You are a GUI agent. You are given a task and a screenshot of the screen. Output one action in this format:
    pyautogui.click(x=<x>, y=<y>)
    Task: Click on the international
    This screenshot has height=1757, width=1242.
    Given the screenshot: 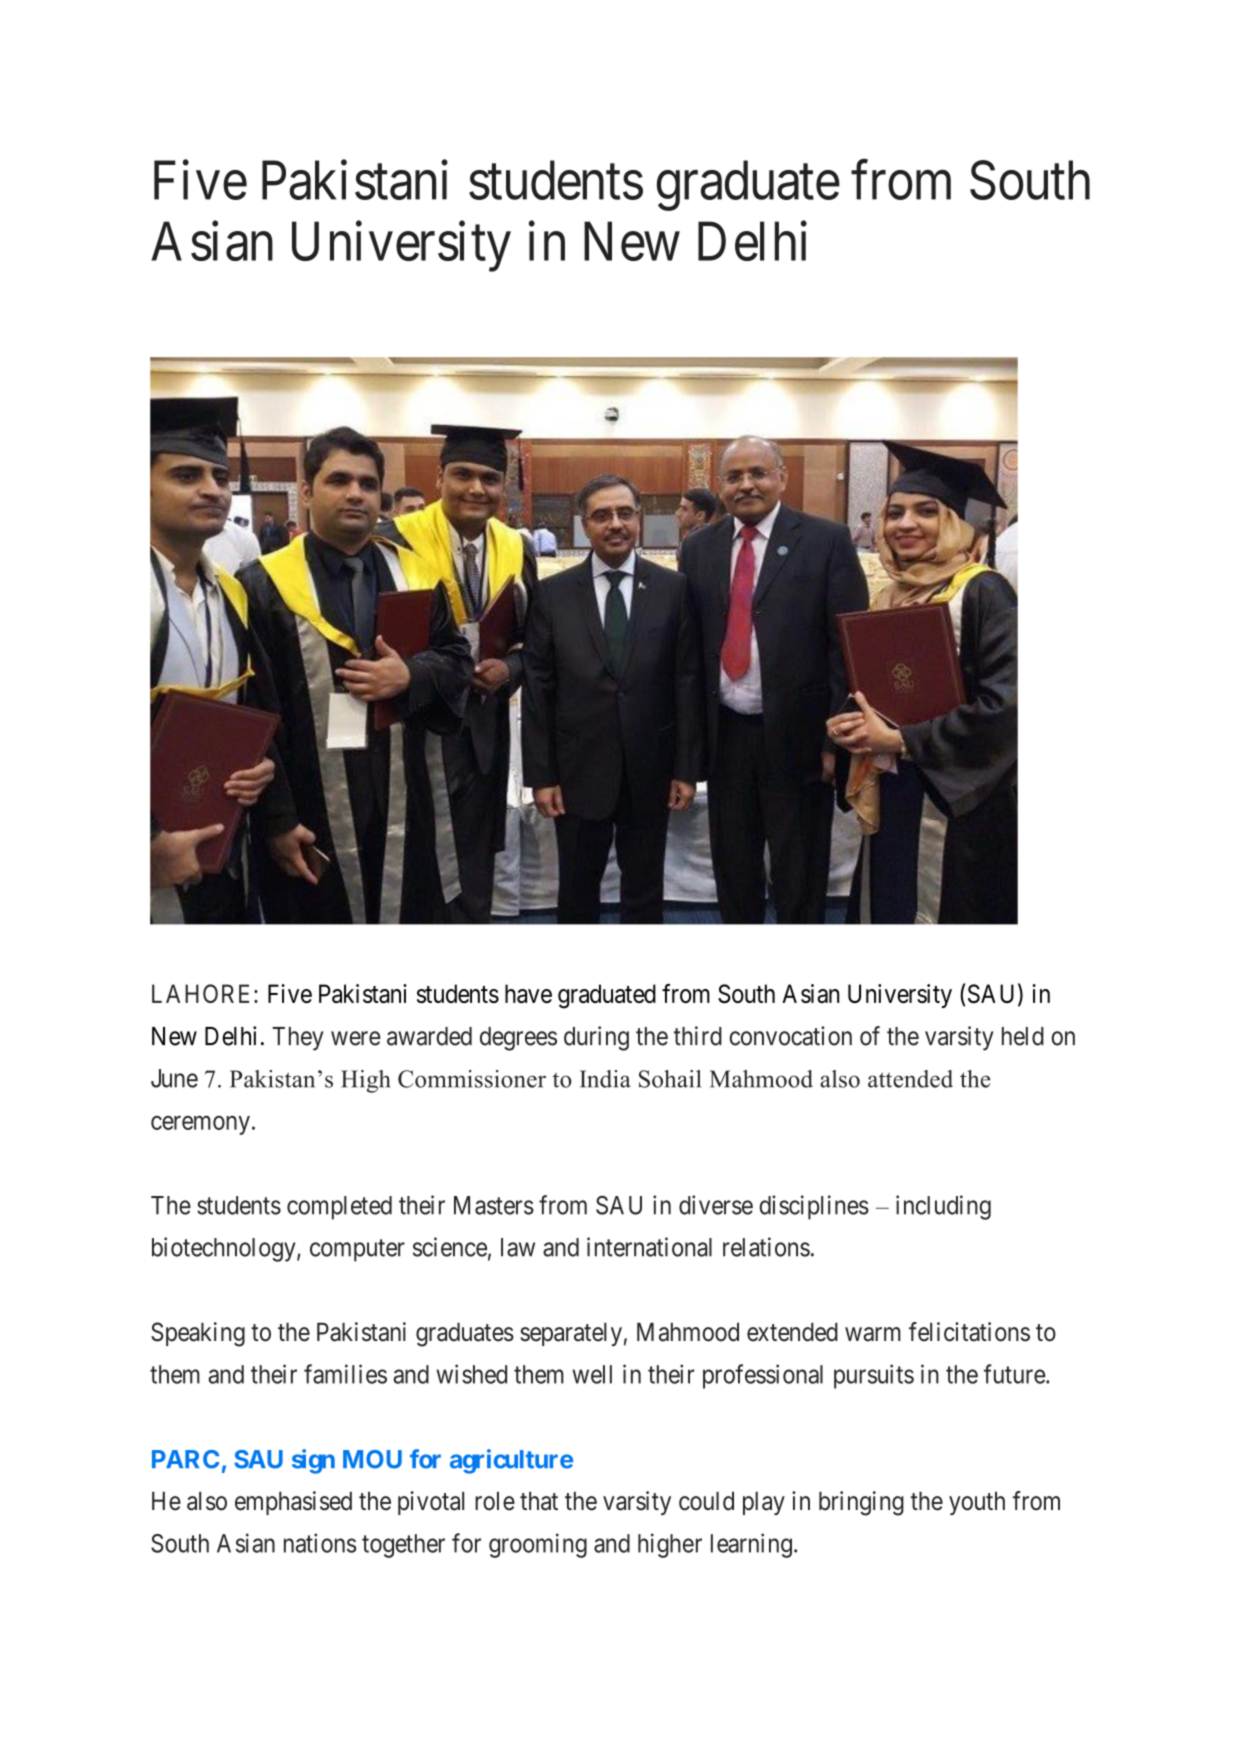 What is the action you would take?
    pyautogui.click(x=649, y=1247)
